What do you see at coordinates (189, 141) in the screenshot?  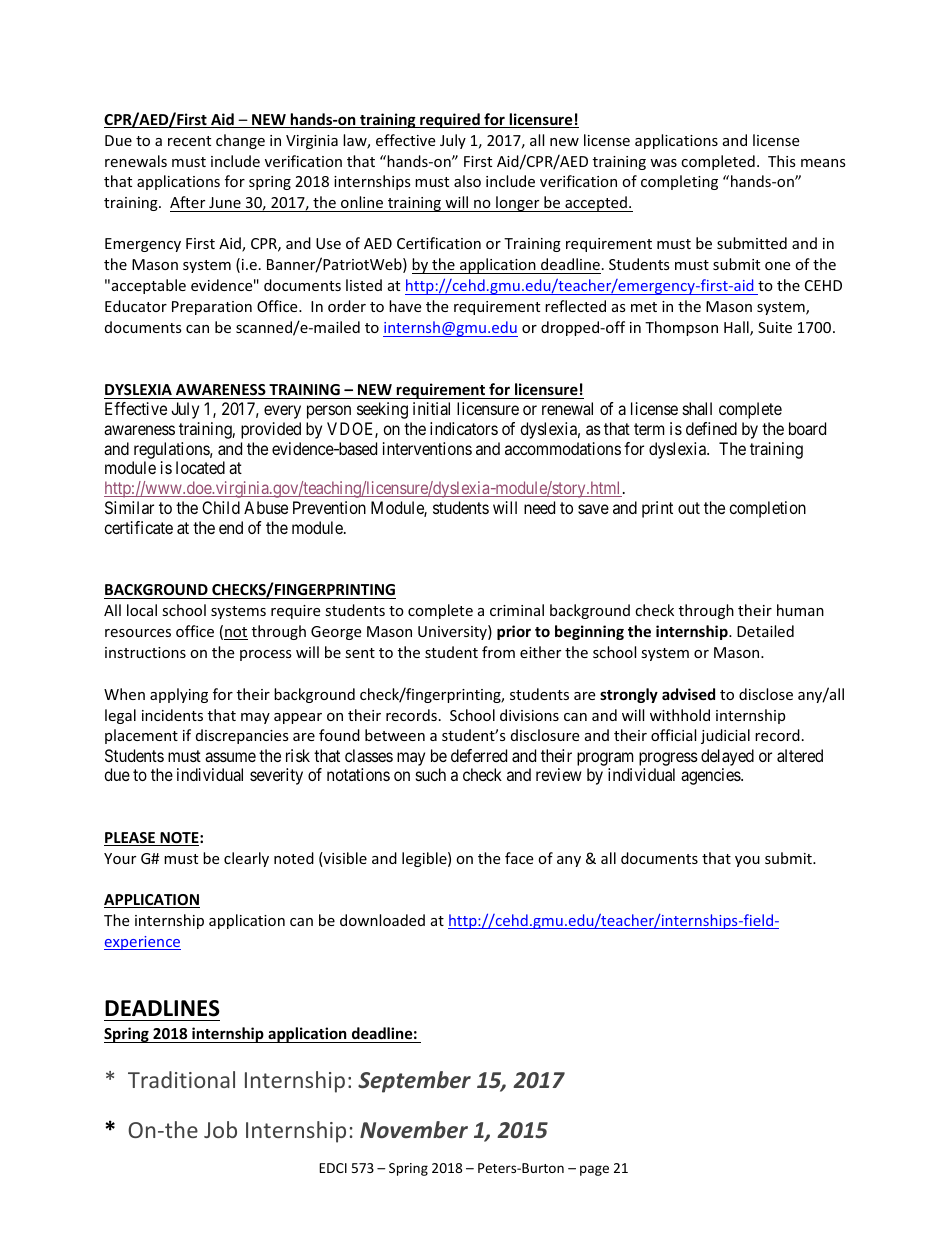 I see `recent` at bounding box center [189, 141].
